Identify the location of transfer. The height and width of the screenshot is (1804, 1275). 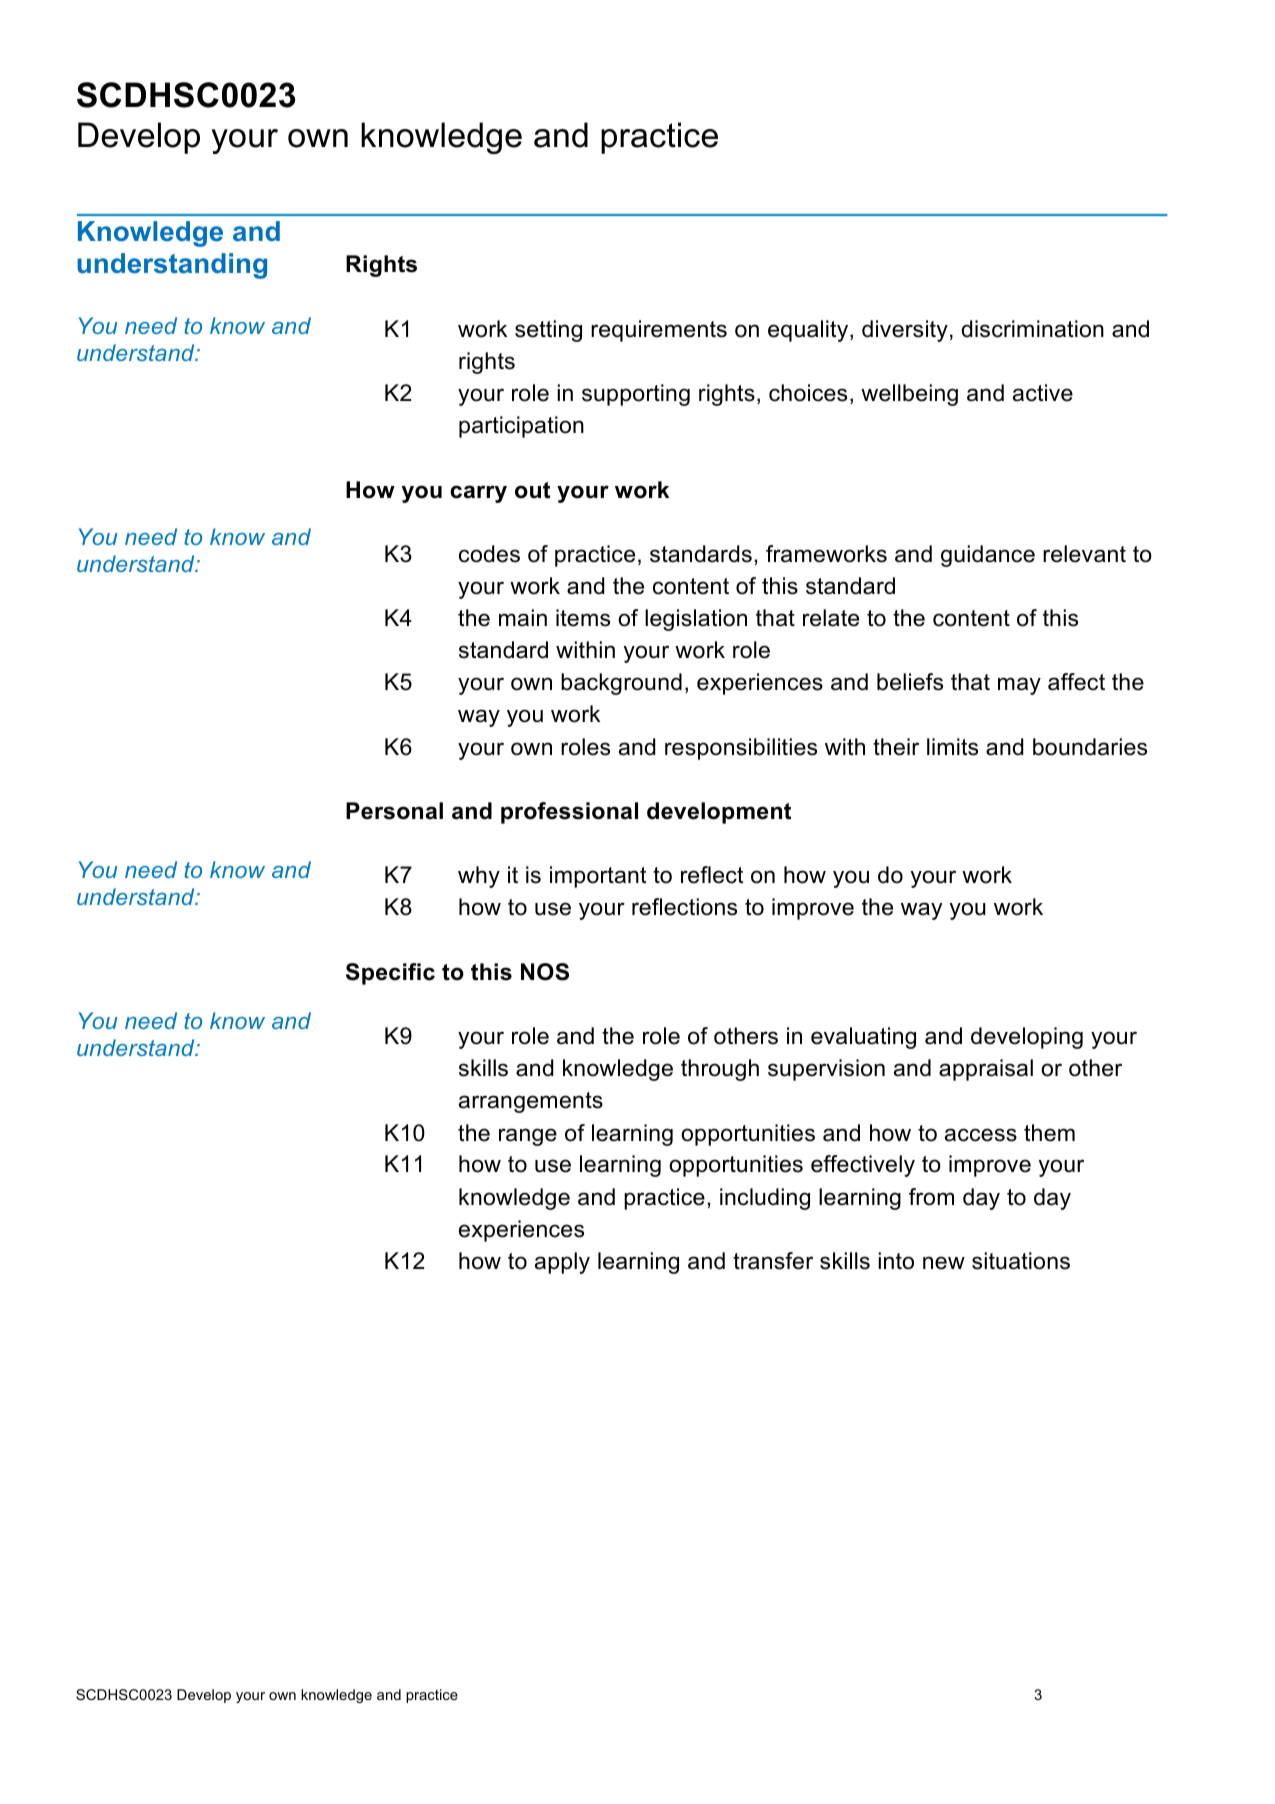
(773, 1261).
